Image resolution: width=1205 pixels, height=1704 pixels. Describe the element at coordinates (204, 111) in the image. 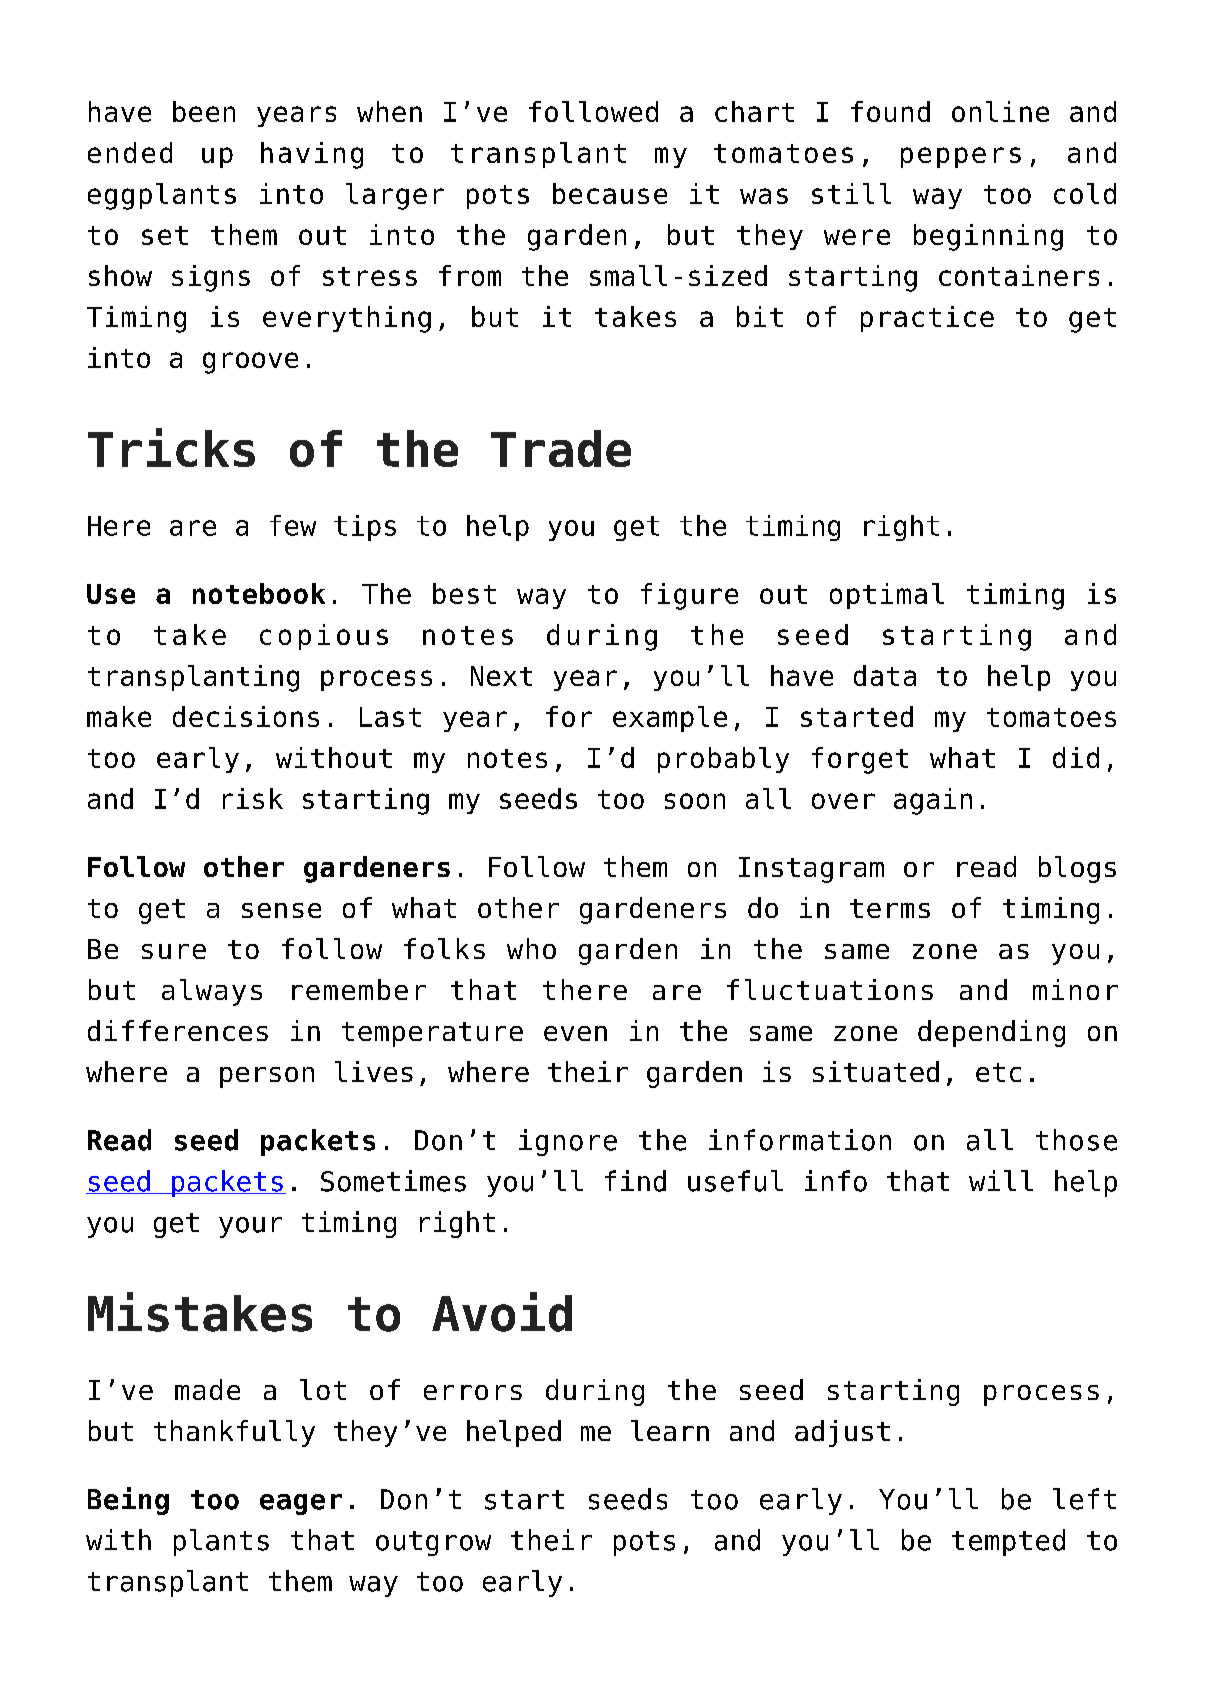

I see `been` at that location.
